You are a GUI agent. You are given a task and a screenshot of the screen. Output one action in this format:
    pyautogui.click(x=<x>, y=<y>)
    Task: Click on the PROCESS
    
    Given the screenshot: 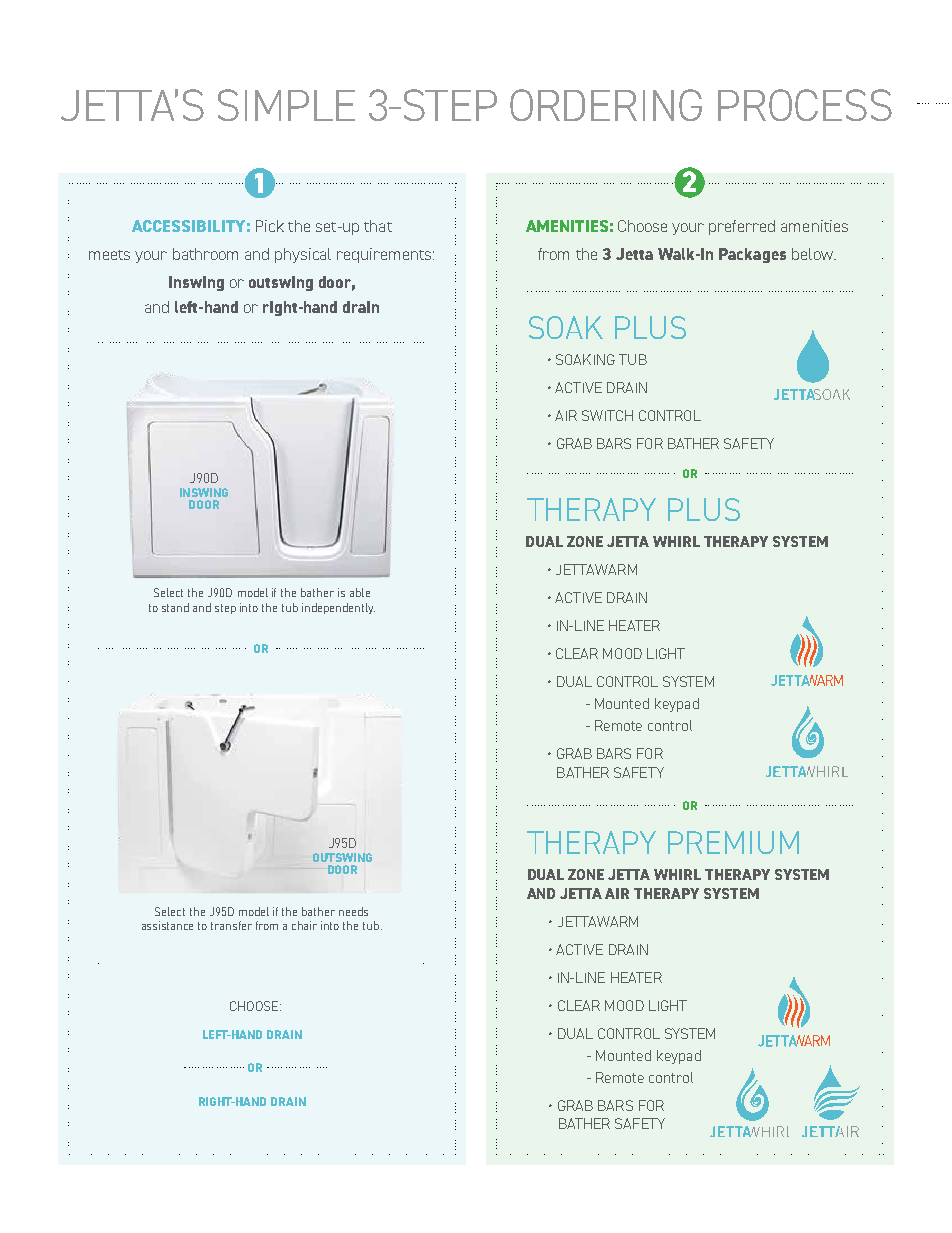 What is the action you would take?
    pyautogui.click(x=805, y=105)
